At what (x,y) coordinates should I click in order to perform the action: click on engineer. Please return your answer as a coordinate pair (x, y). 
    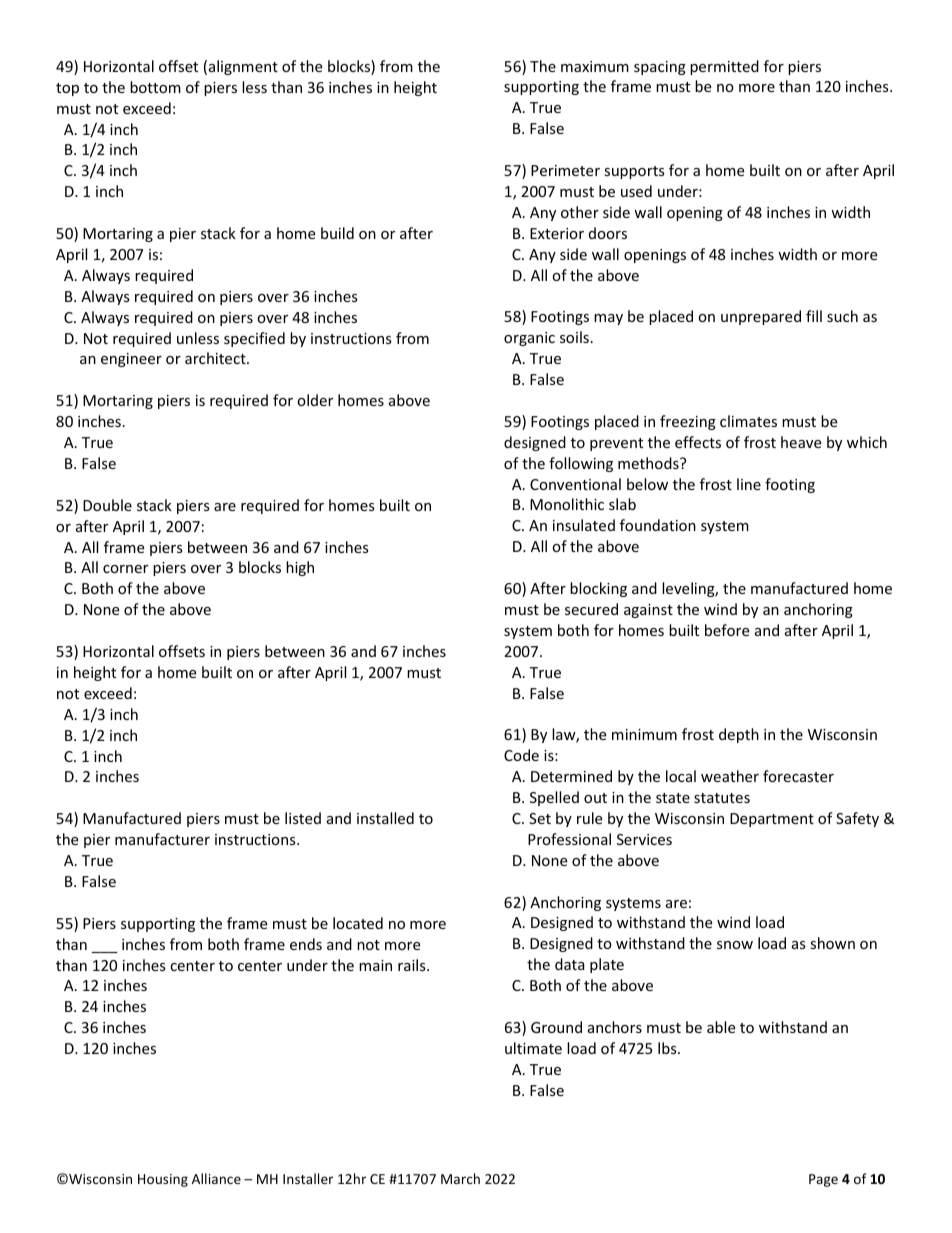
    Looking at the image, I should click on (131, 360).
